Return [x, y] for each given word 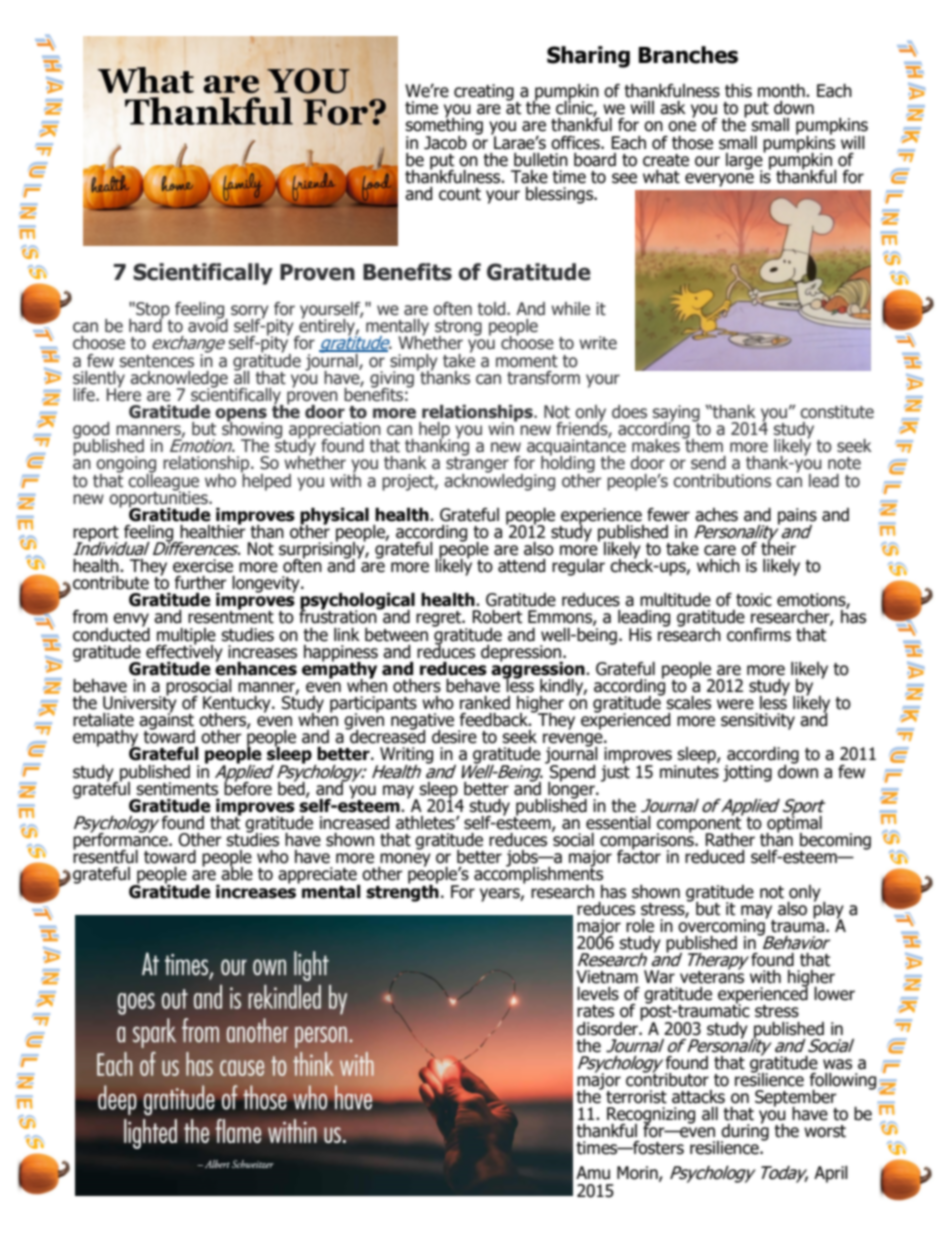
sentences [157, 361]
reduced [714, 857]
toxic [754, 600]
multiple [186, 637]
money [404, 861]
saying [676, 414]
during [745, 1132]
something [444, 126]
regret [440, 619]
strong [457, 329]
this [738, 91]
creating [484, 92]
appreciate [318, 876]
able [237, 873]
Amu [593, 1173]
